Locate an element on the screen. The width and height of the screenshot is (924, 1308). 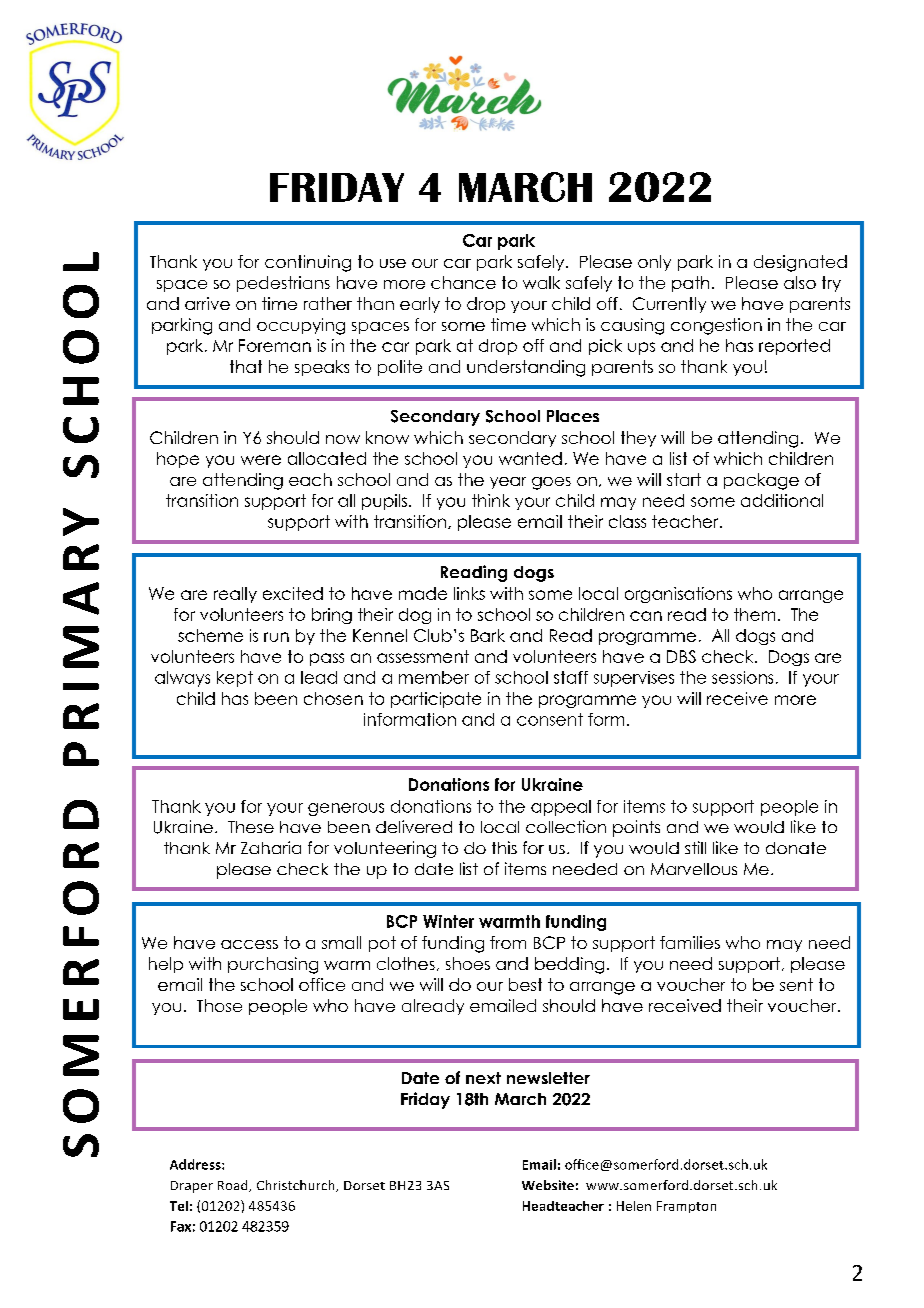
pedestrians is located at coordinates (283, 284).
